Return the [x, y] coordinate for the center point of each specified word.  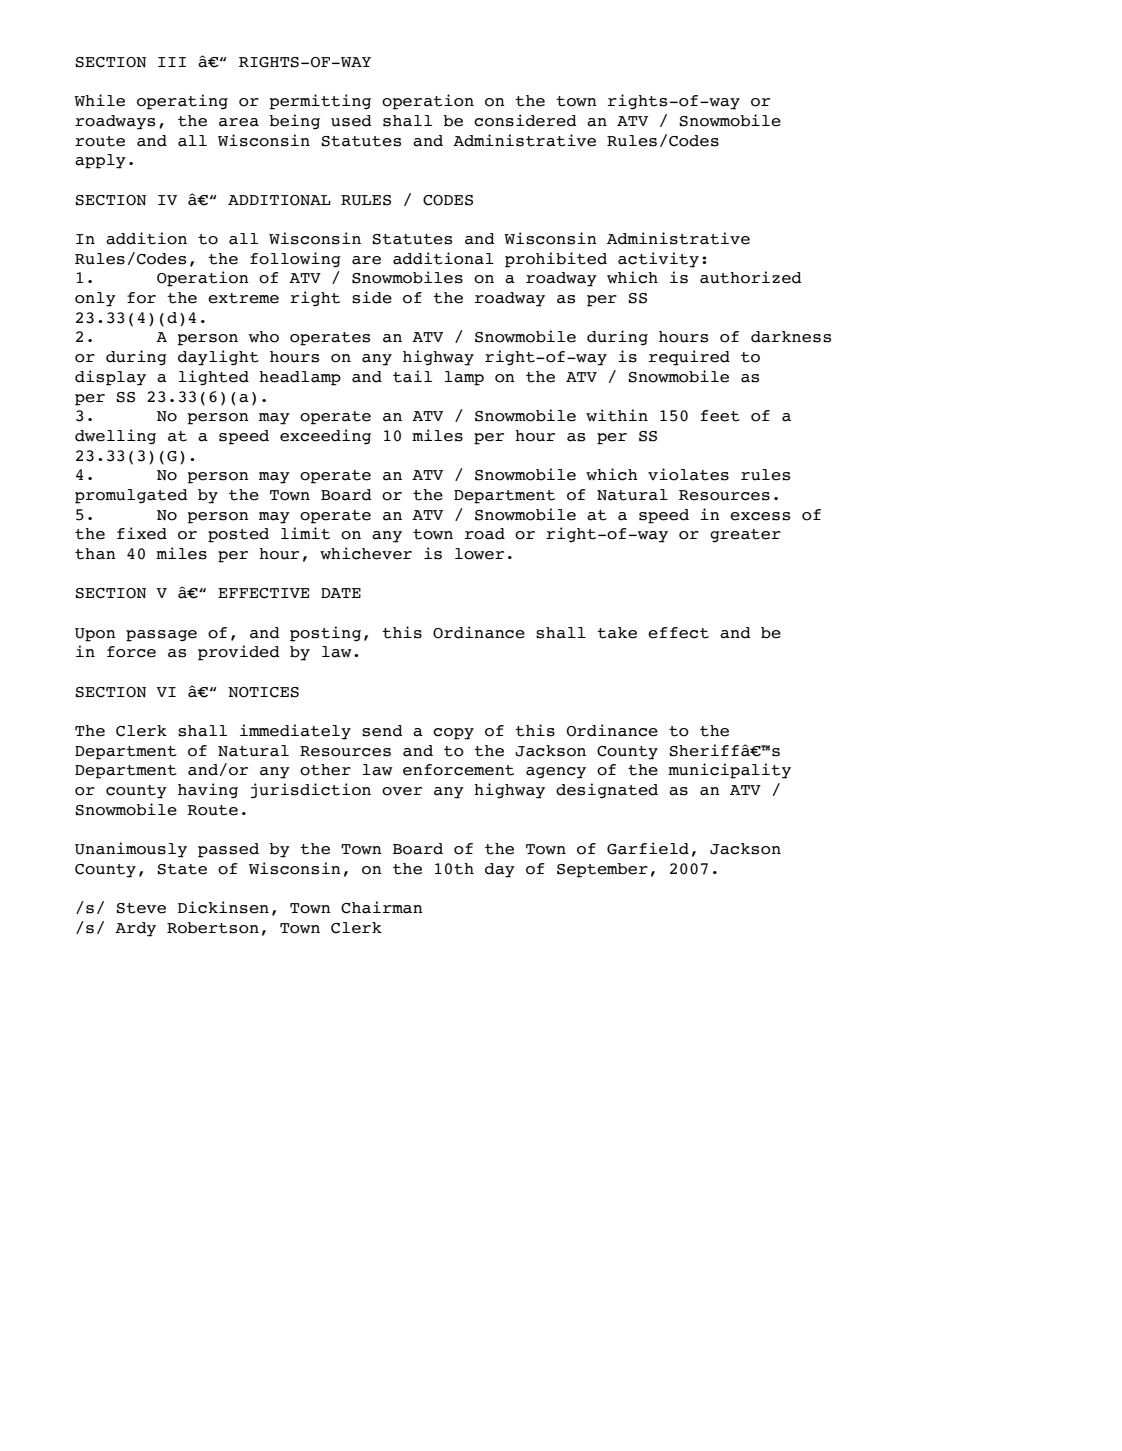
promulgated [131, 496]
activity [658, 260]
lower [479, 554]
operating [182, 102]
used [351, 121]
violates [688, 474]
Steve [141, 908]
